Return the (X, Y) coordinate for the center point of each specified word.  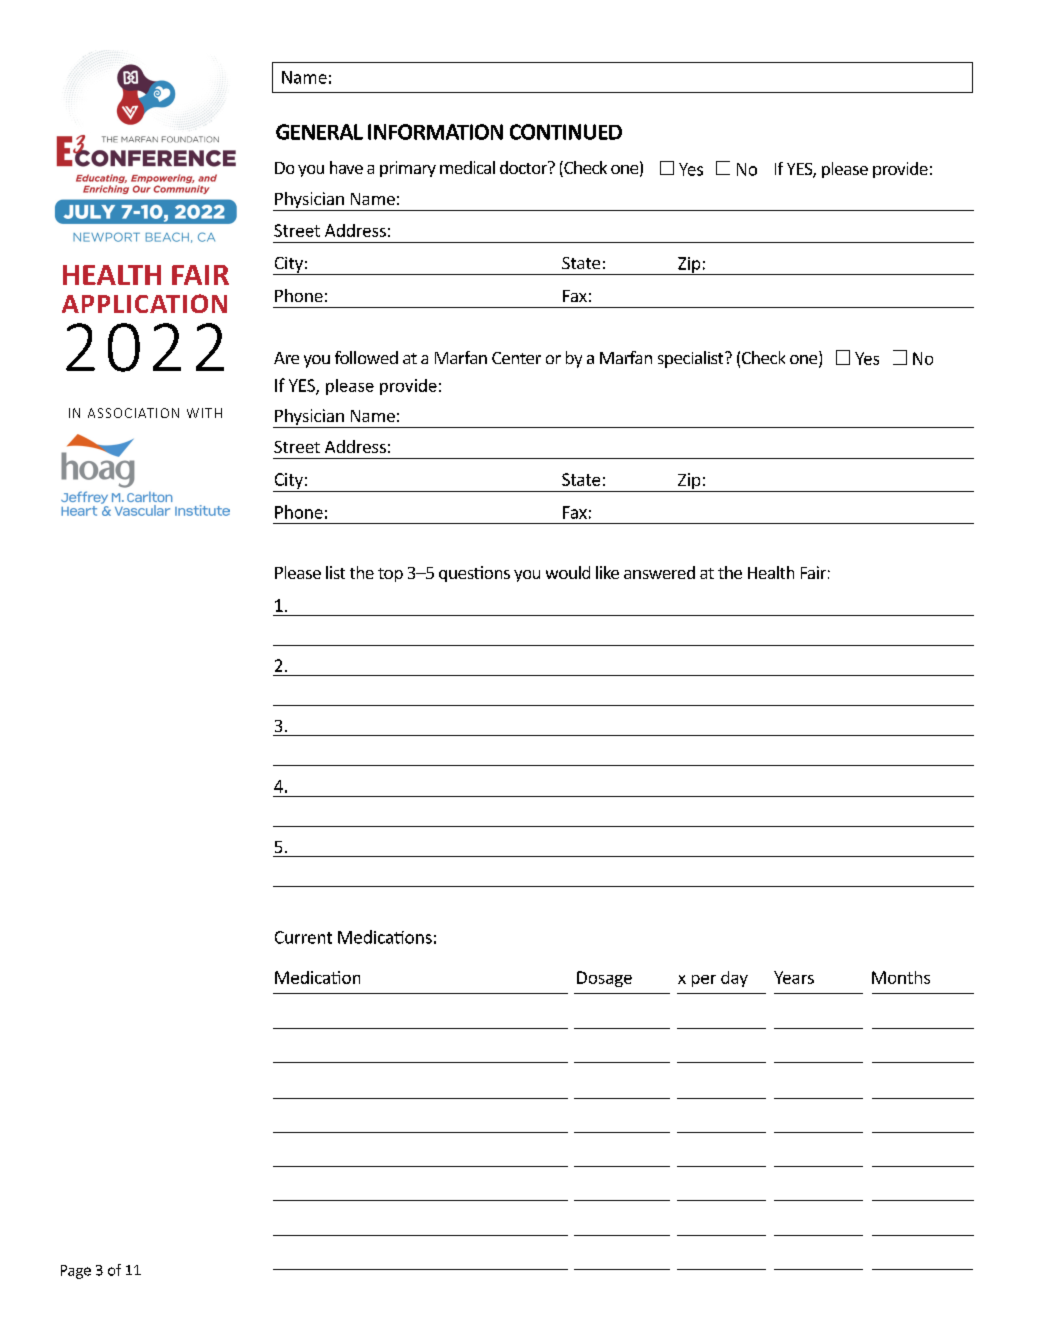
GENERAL (319, 132)
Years (794, 977)
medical (467, 167)
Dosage (604, 979)
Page (76, 1272)
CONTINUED (566, 132)
